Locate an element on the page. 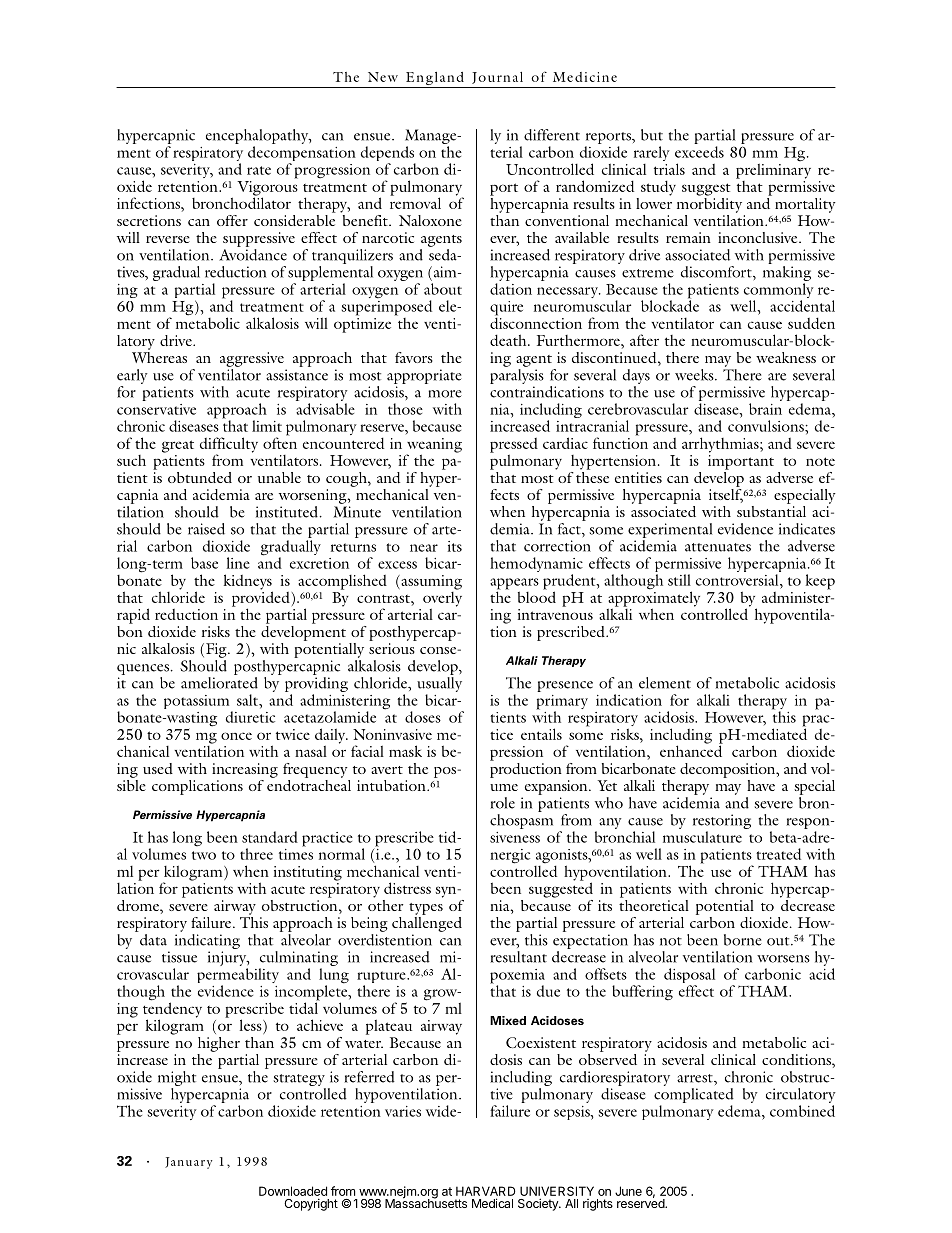 This page has width=952, height=1233. Vigorous is located at coordinates (267, 189).
